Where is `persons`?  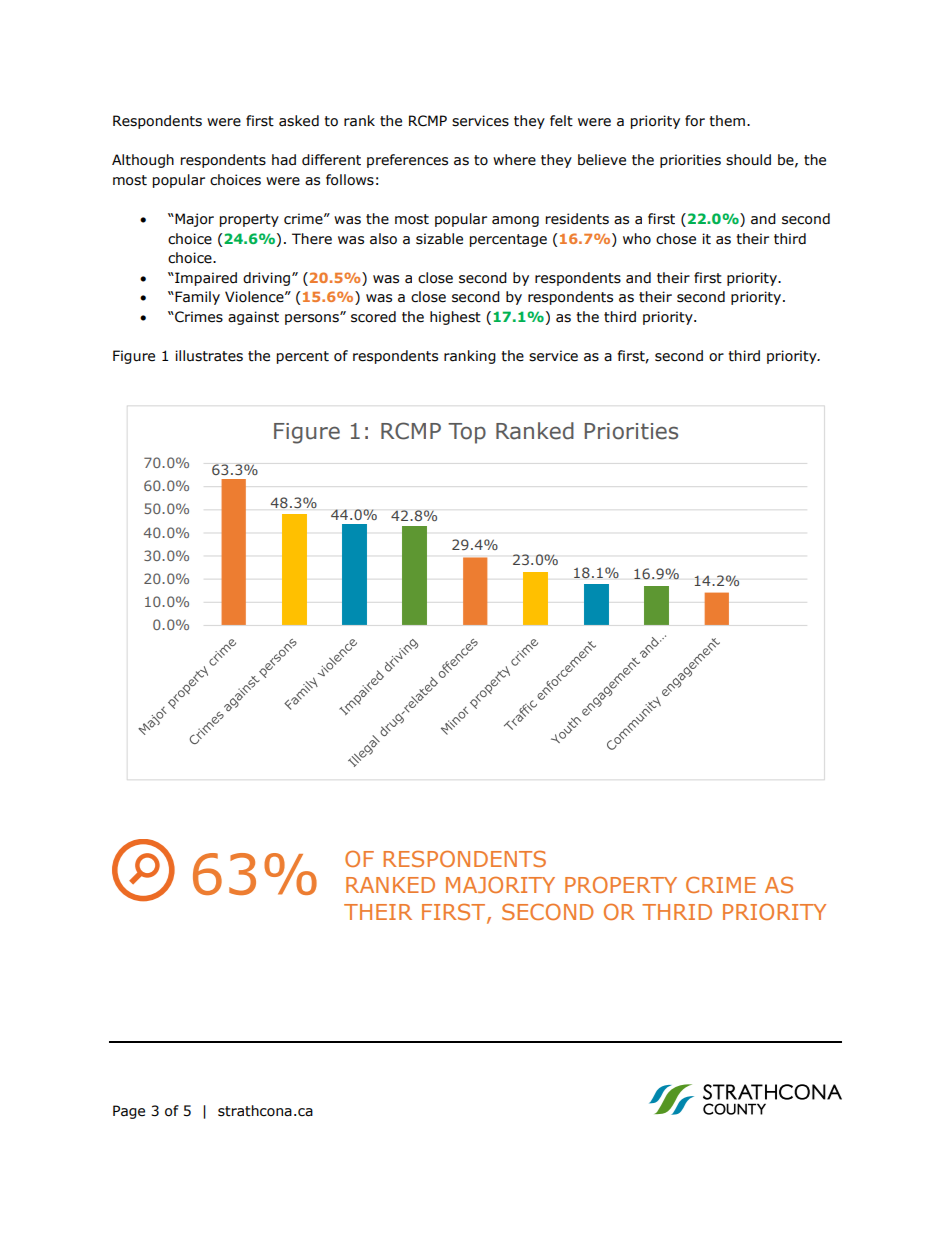
persons is located at coordinates (313, 319).
